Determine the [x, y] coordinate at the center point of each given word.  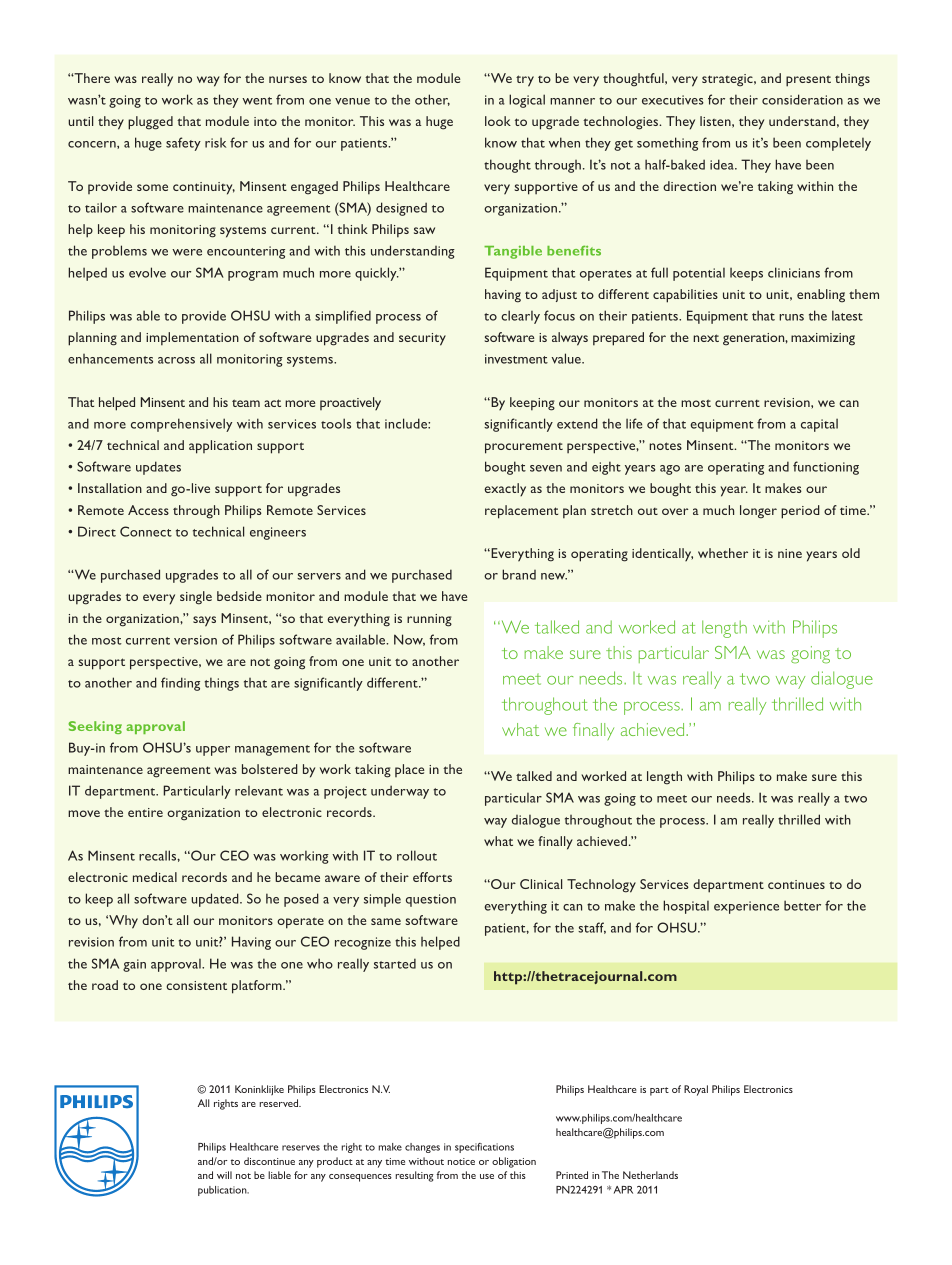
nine [790, 553]
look [498, 121]
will [224, 1175]
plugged [150, 123]
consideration [802, 99]
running [429, 620]
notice [461, 1161]
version [195, 640]
